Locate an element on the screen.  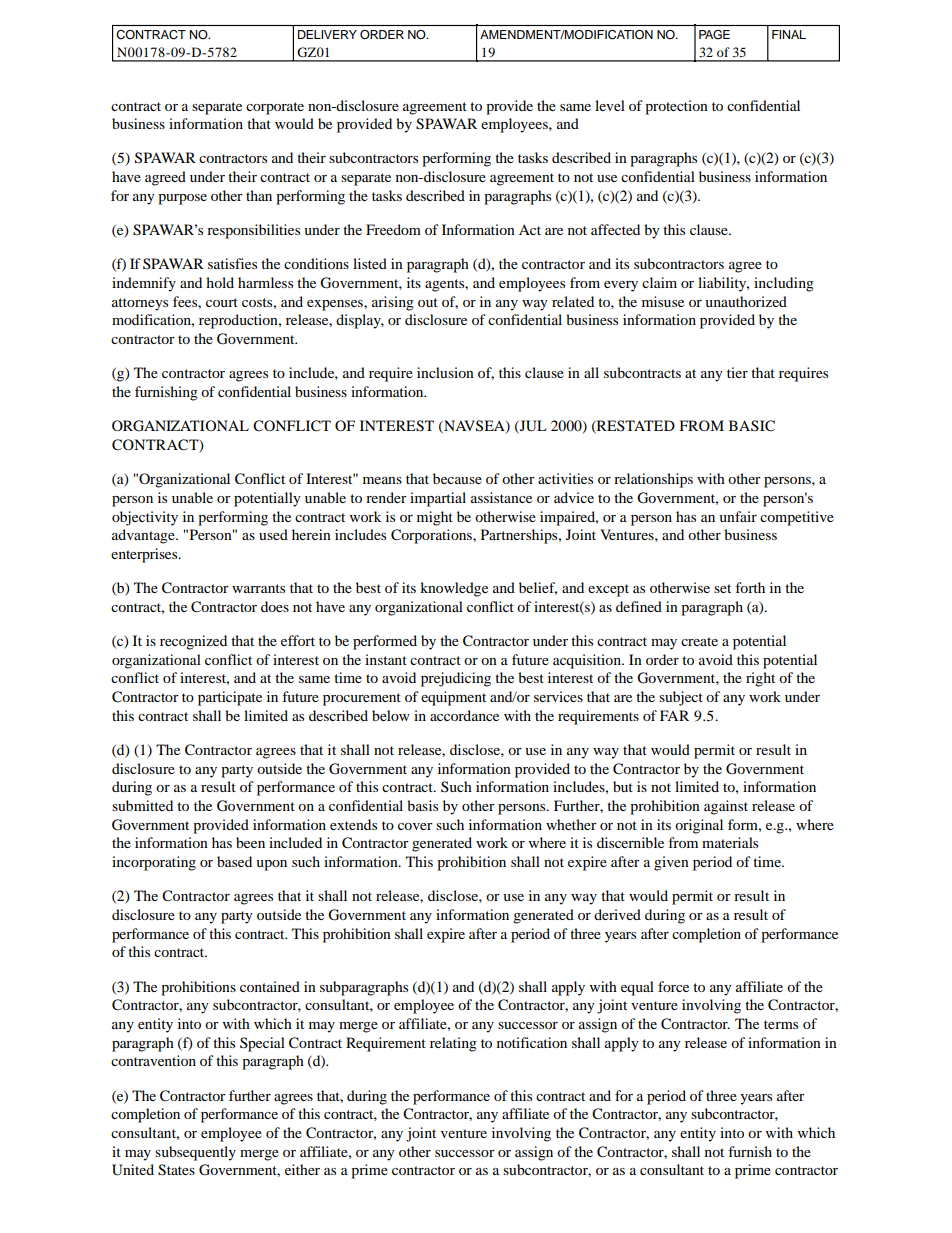
DELIVERY is located at coordinates (327, 34).
